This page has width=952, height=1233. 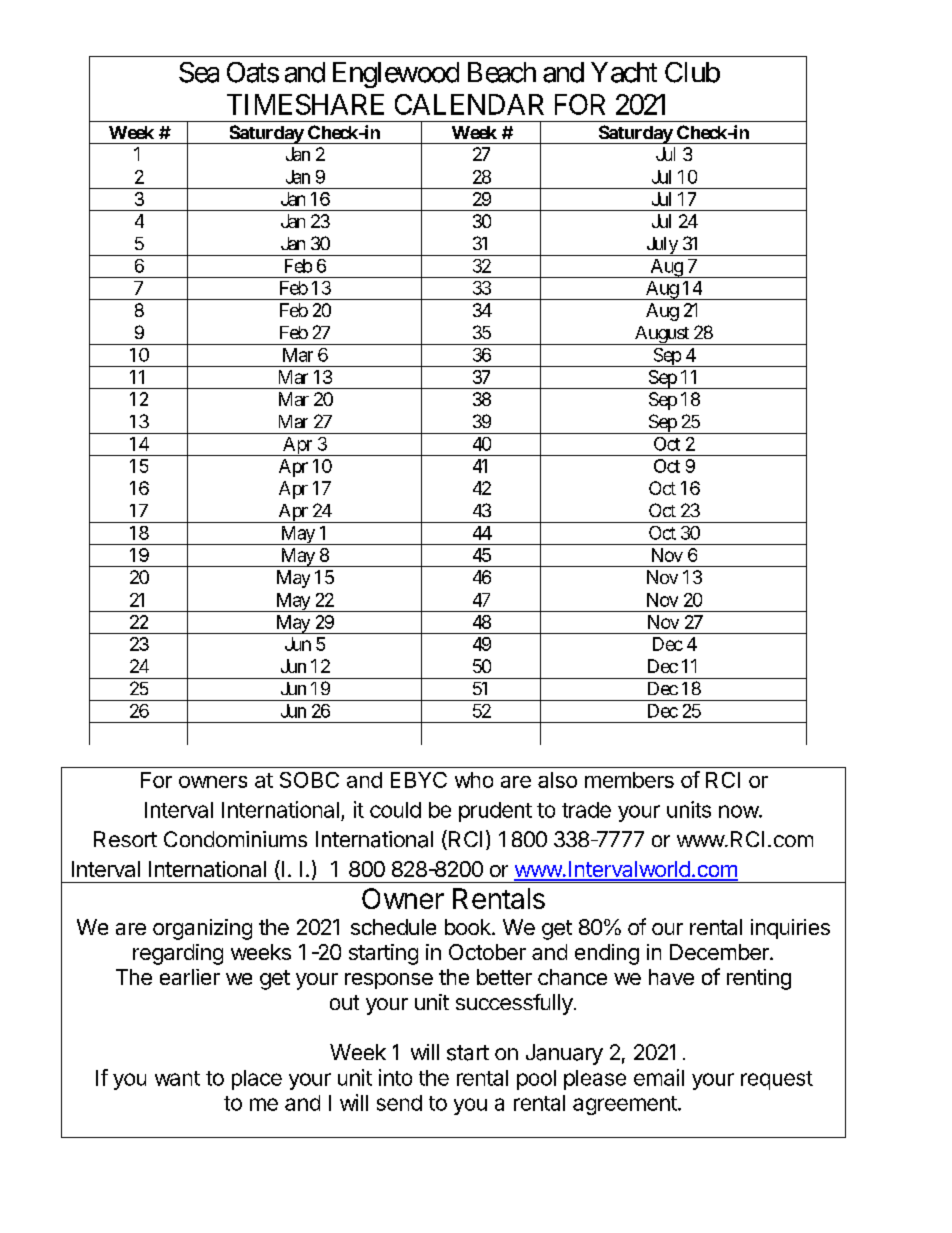 What do you see at coordinates (235, 839) in the page?
I see `Condominiums` at bounding box center [235, 839].
